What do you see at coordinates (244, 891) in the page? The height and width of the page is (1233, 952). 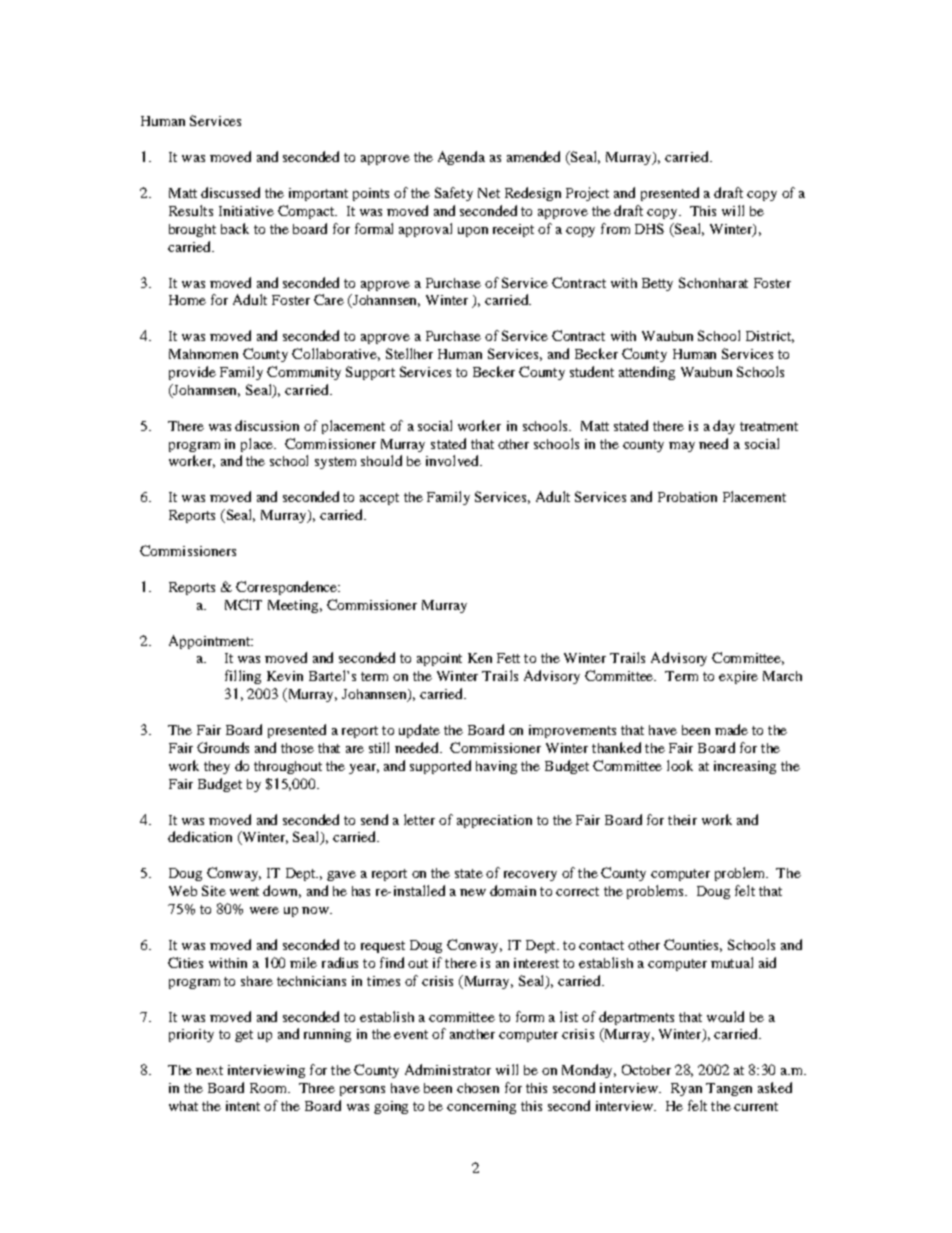 I see `went` at bounding box center [244, 891].
